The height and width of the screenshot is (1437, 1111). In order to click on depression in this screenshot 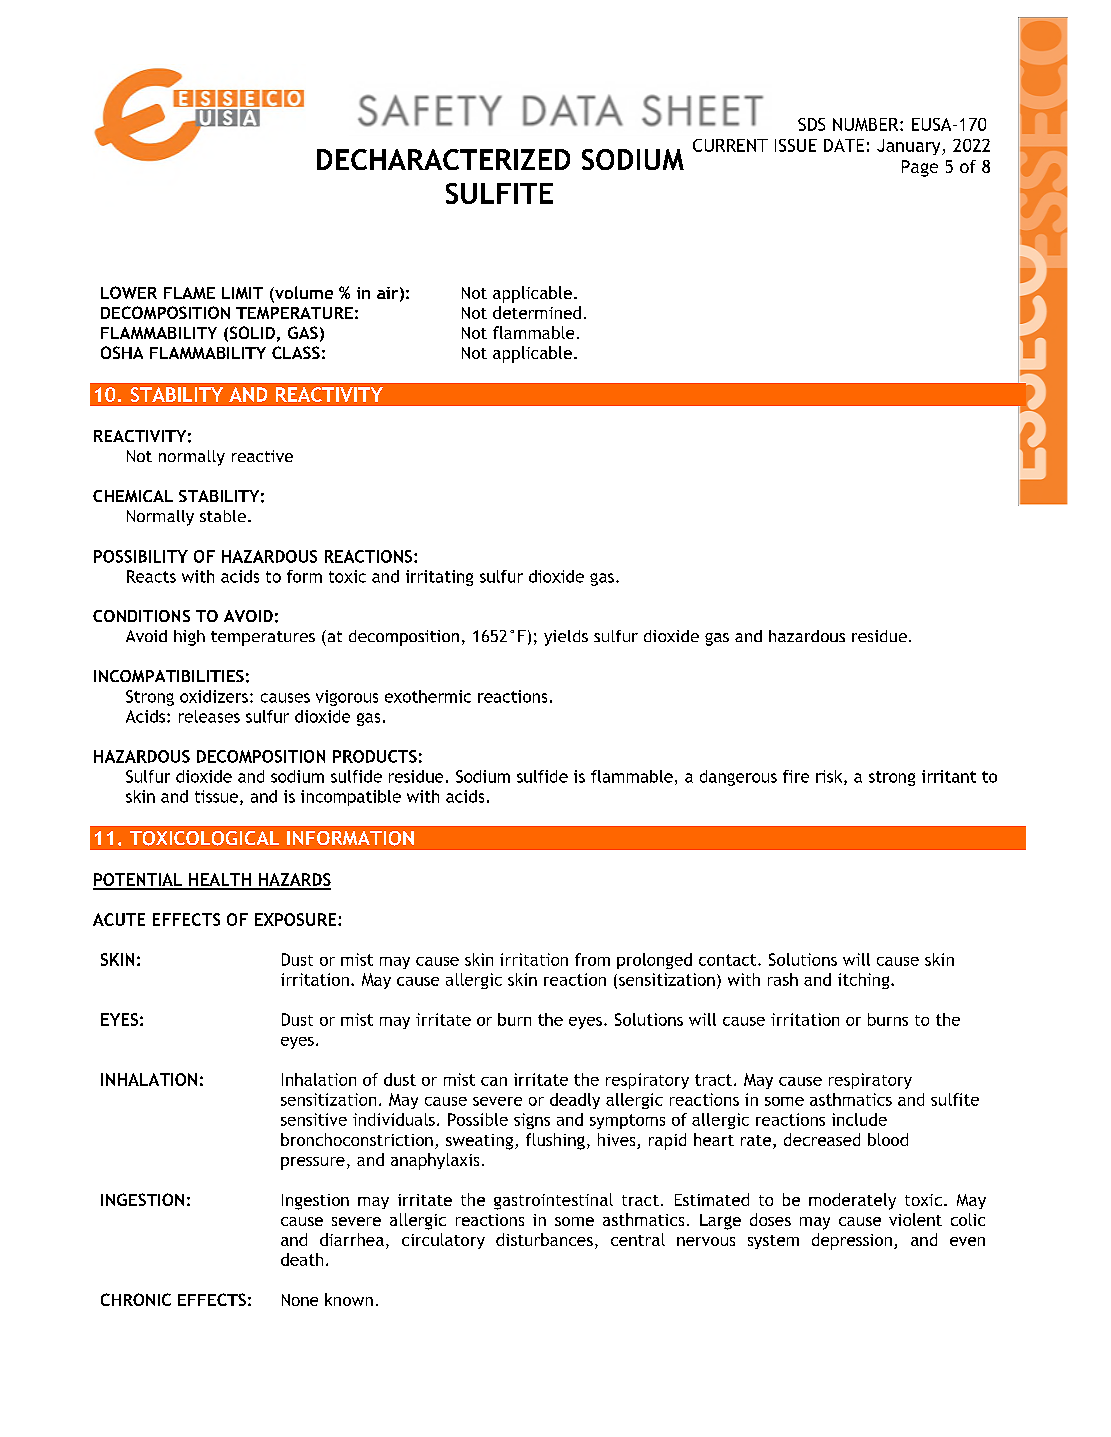, I will do `click(852, 1241)`.
